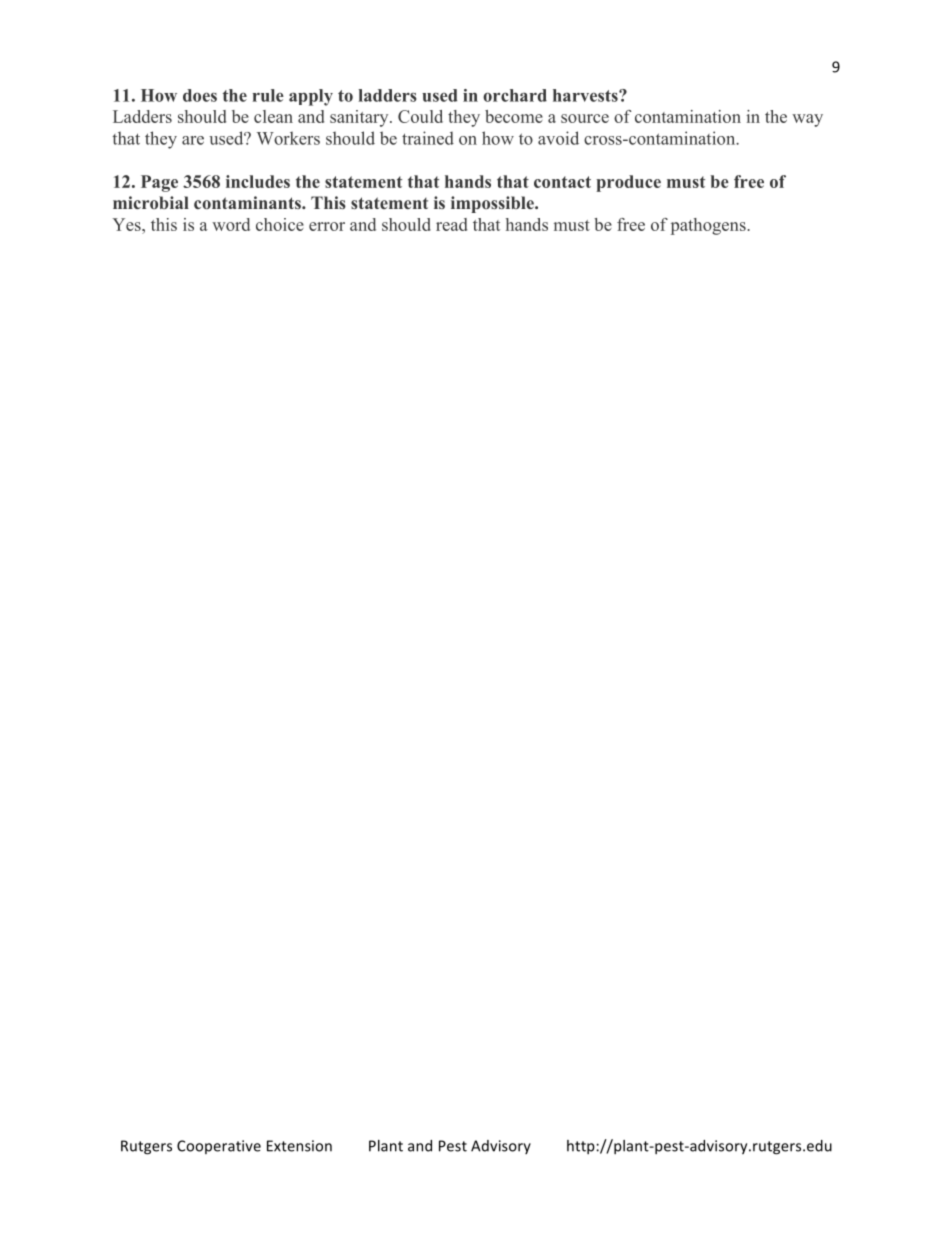  I want to click on orchard, so click(515, 95).
